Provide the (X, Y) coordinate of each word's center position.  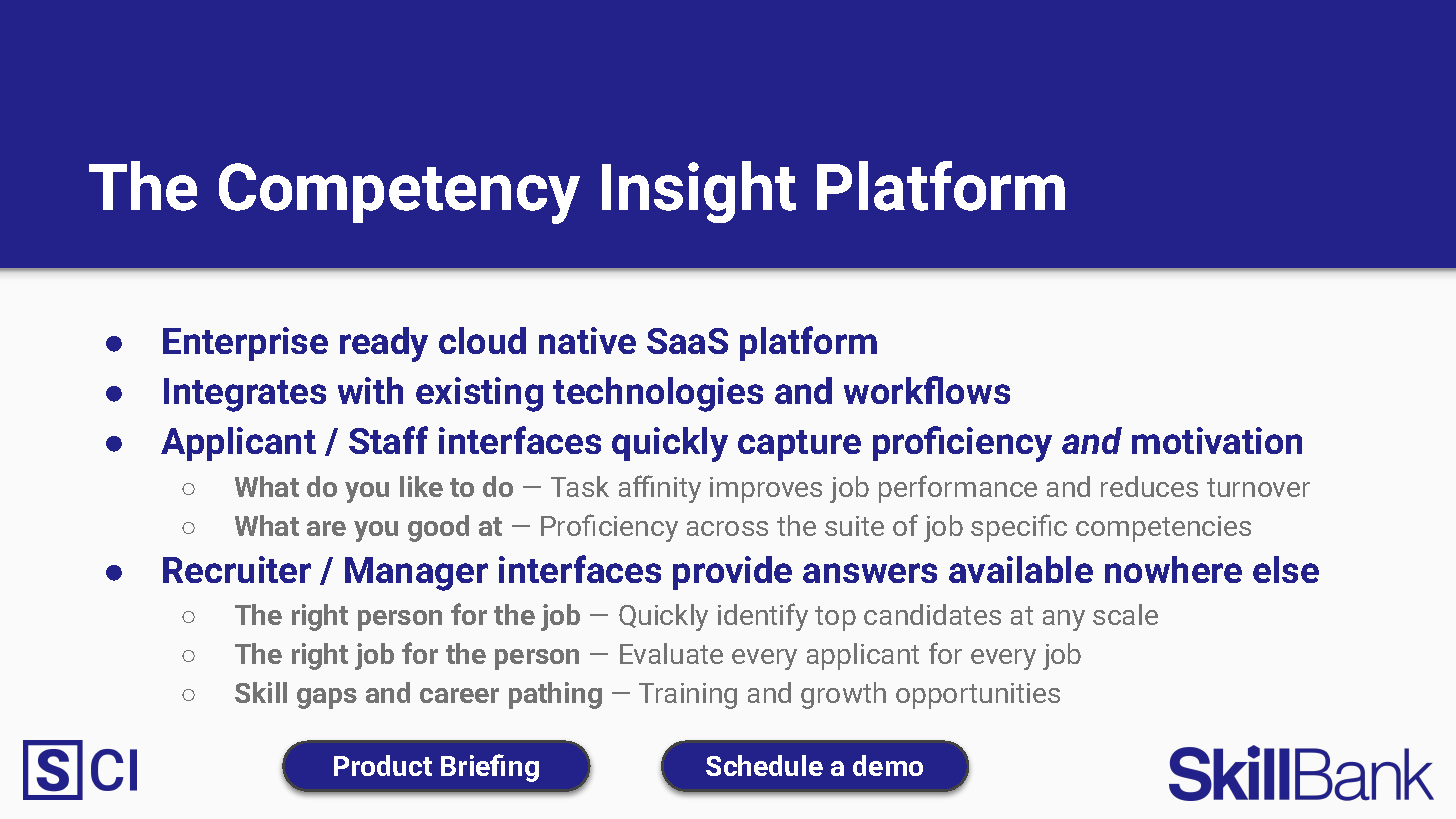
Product (383, 765)
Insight (699, 192)
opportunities (978, 696)
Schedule (764, 765)
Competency (399, 193)
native (587, 340)
